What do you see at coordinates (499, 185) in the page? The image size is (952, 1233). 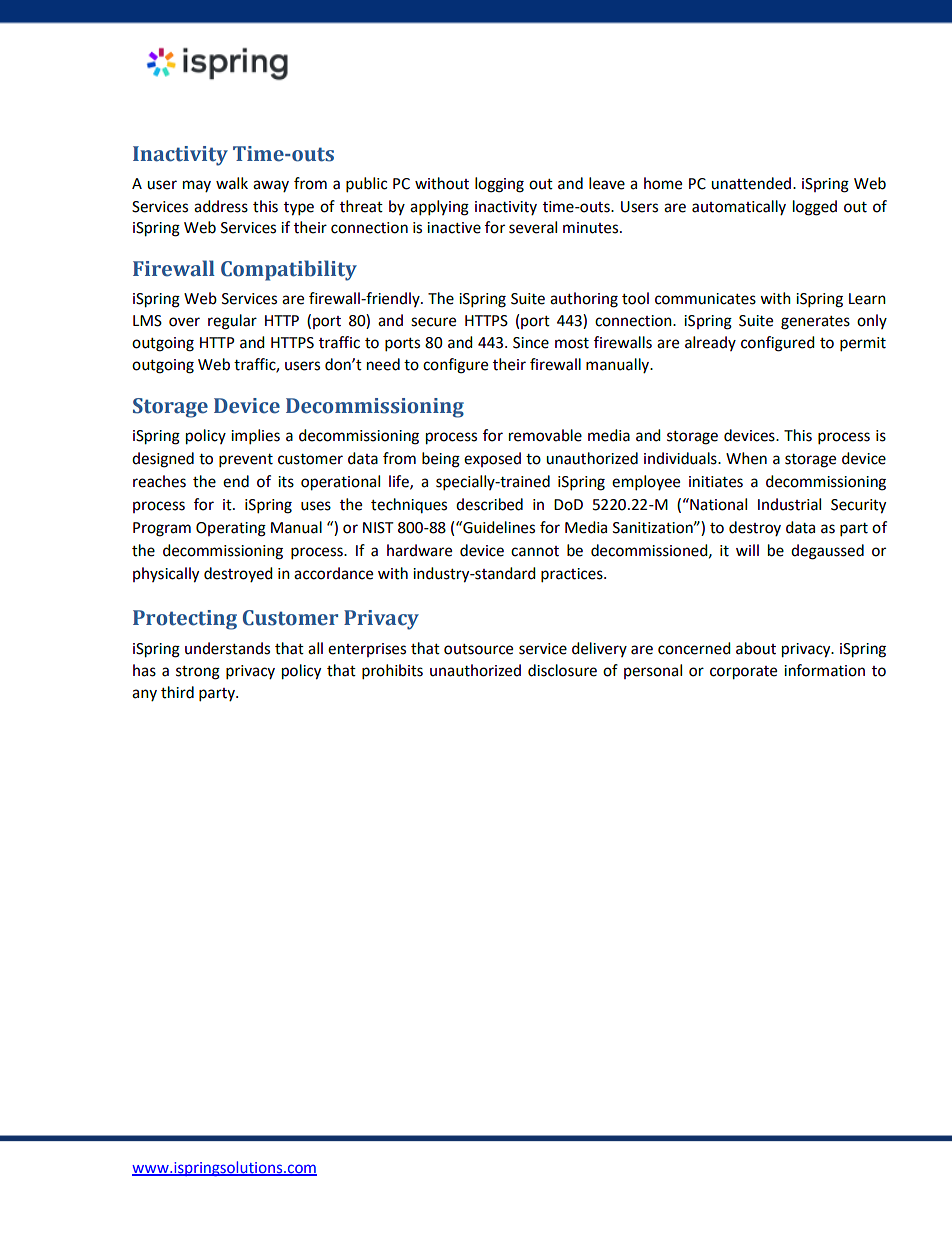 I see `logging` at bounding box center [499, 185].
